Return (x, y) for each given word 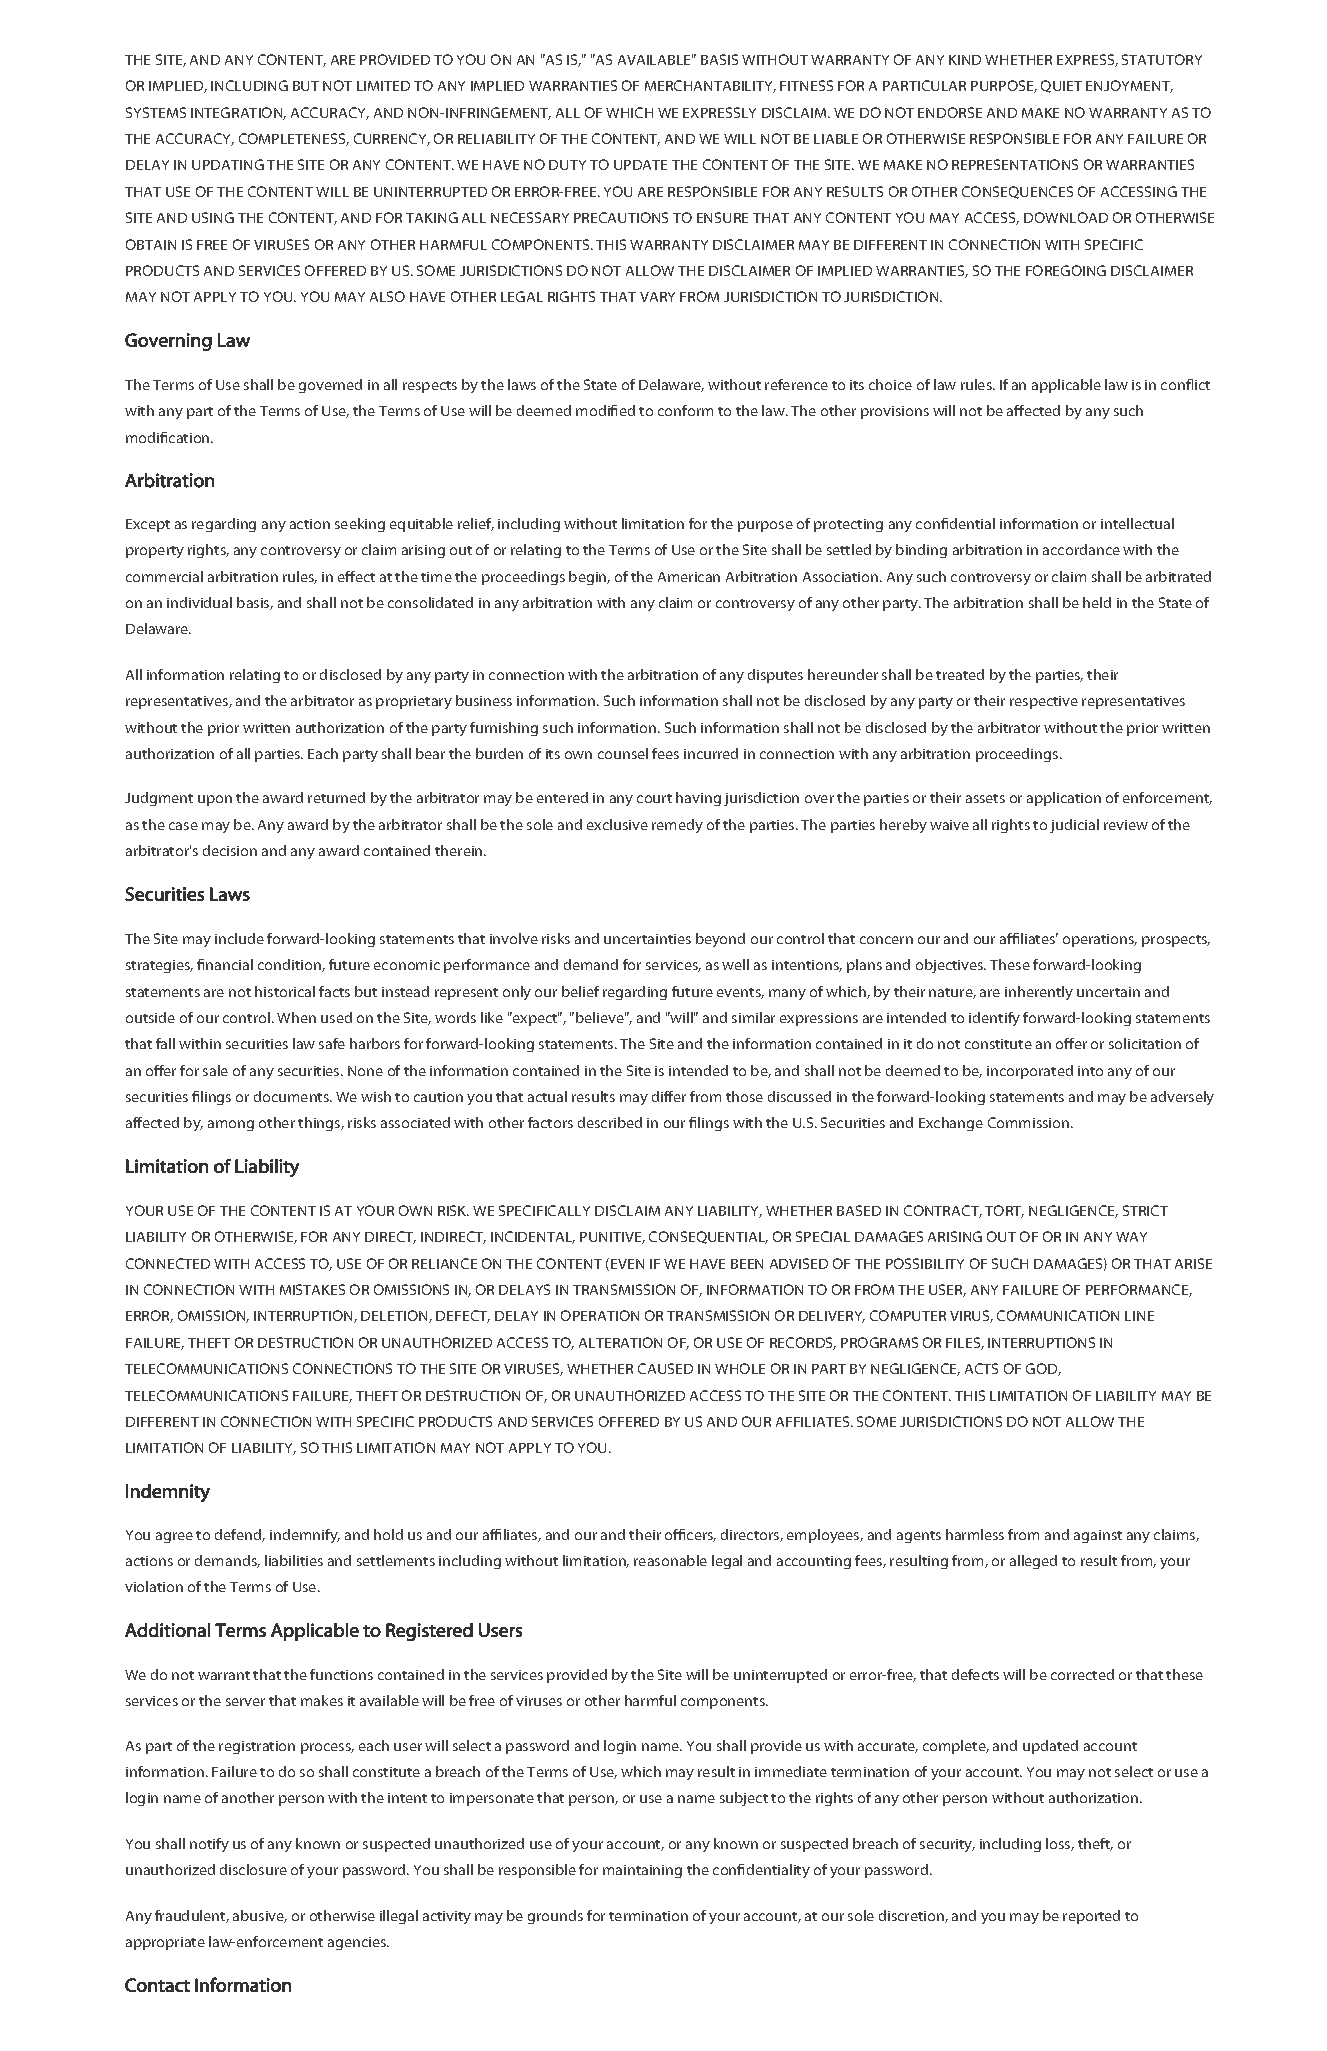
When (296, 1017)
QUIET (1061, 86)
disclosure (253, 1869)
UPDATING (228, 164)
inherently (1039, 993)
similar (753, 1017)
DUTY (567, 165)
